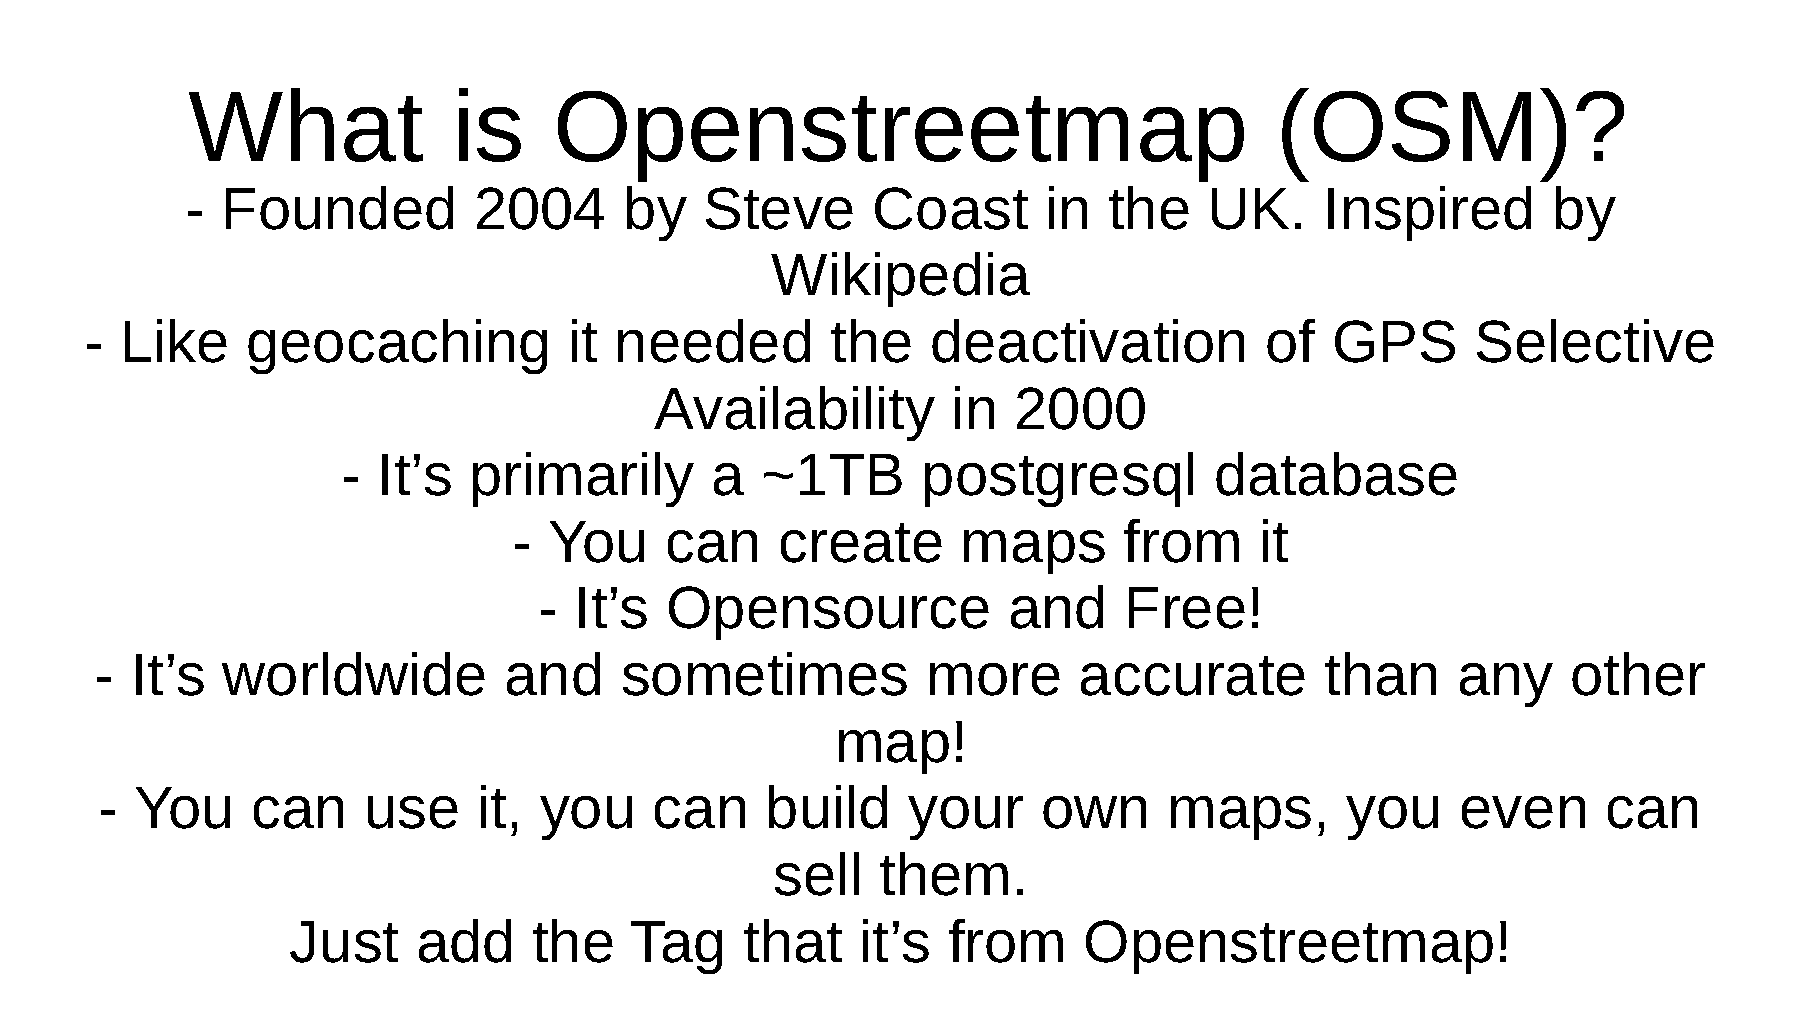 Image resolution: width=1820 pixels, height=1024 pixels. Describe the element at coordinates (1422, 126) in the screenshot. I see `OSM` at that location.
